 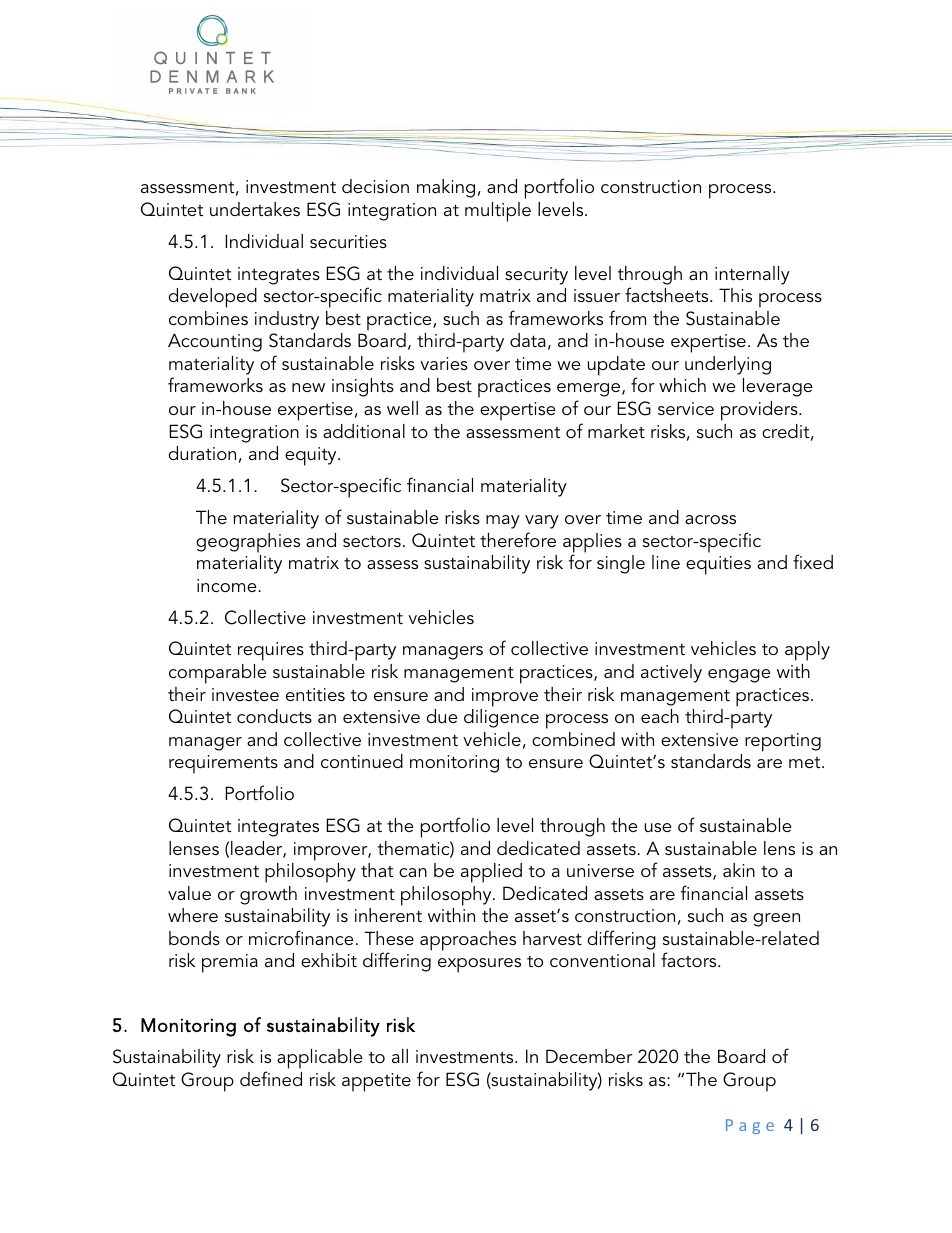 I want to click on defined, so click(x=271, y=1078).
